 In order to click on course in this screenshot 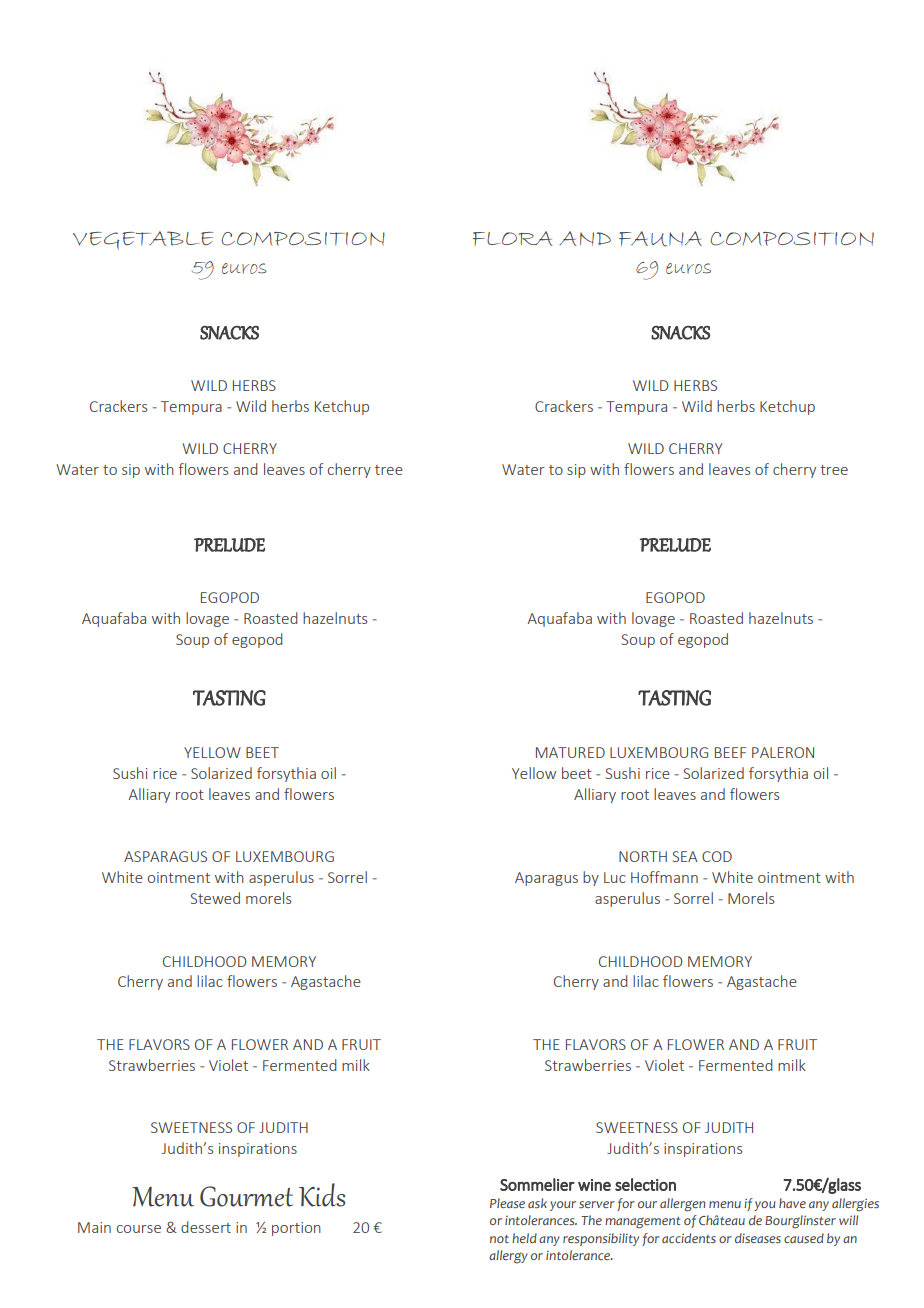, I will do `click(139, 1229)`.
